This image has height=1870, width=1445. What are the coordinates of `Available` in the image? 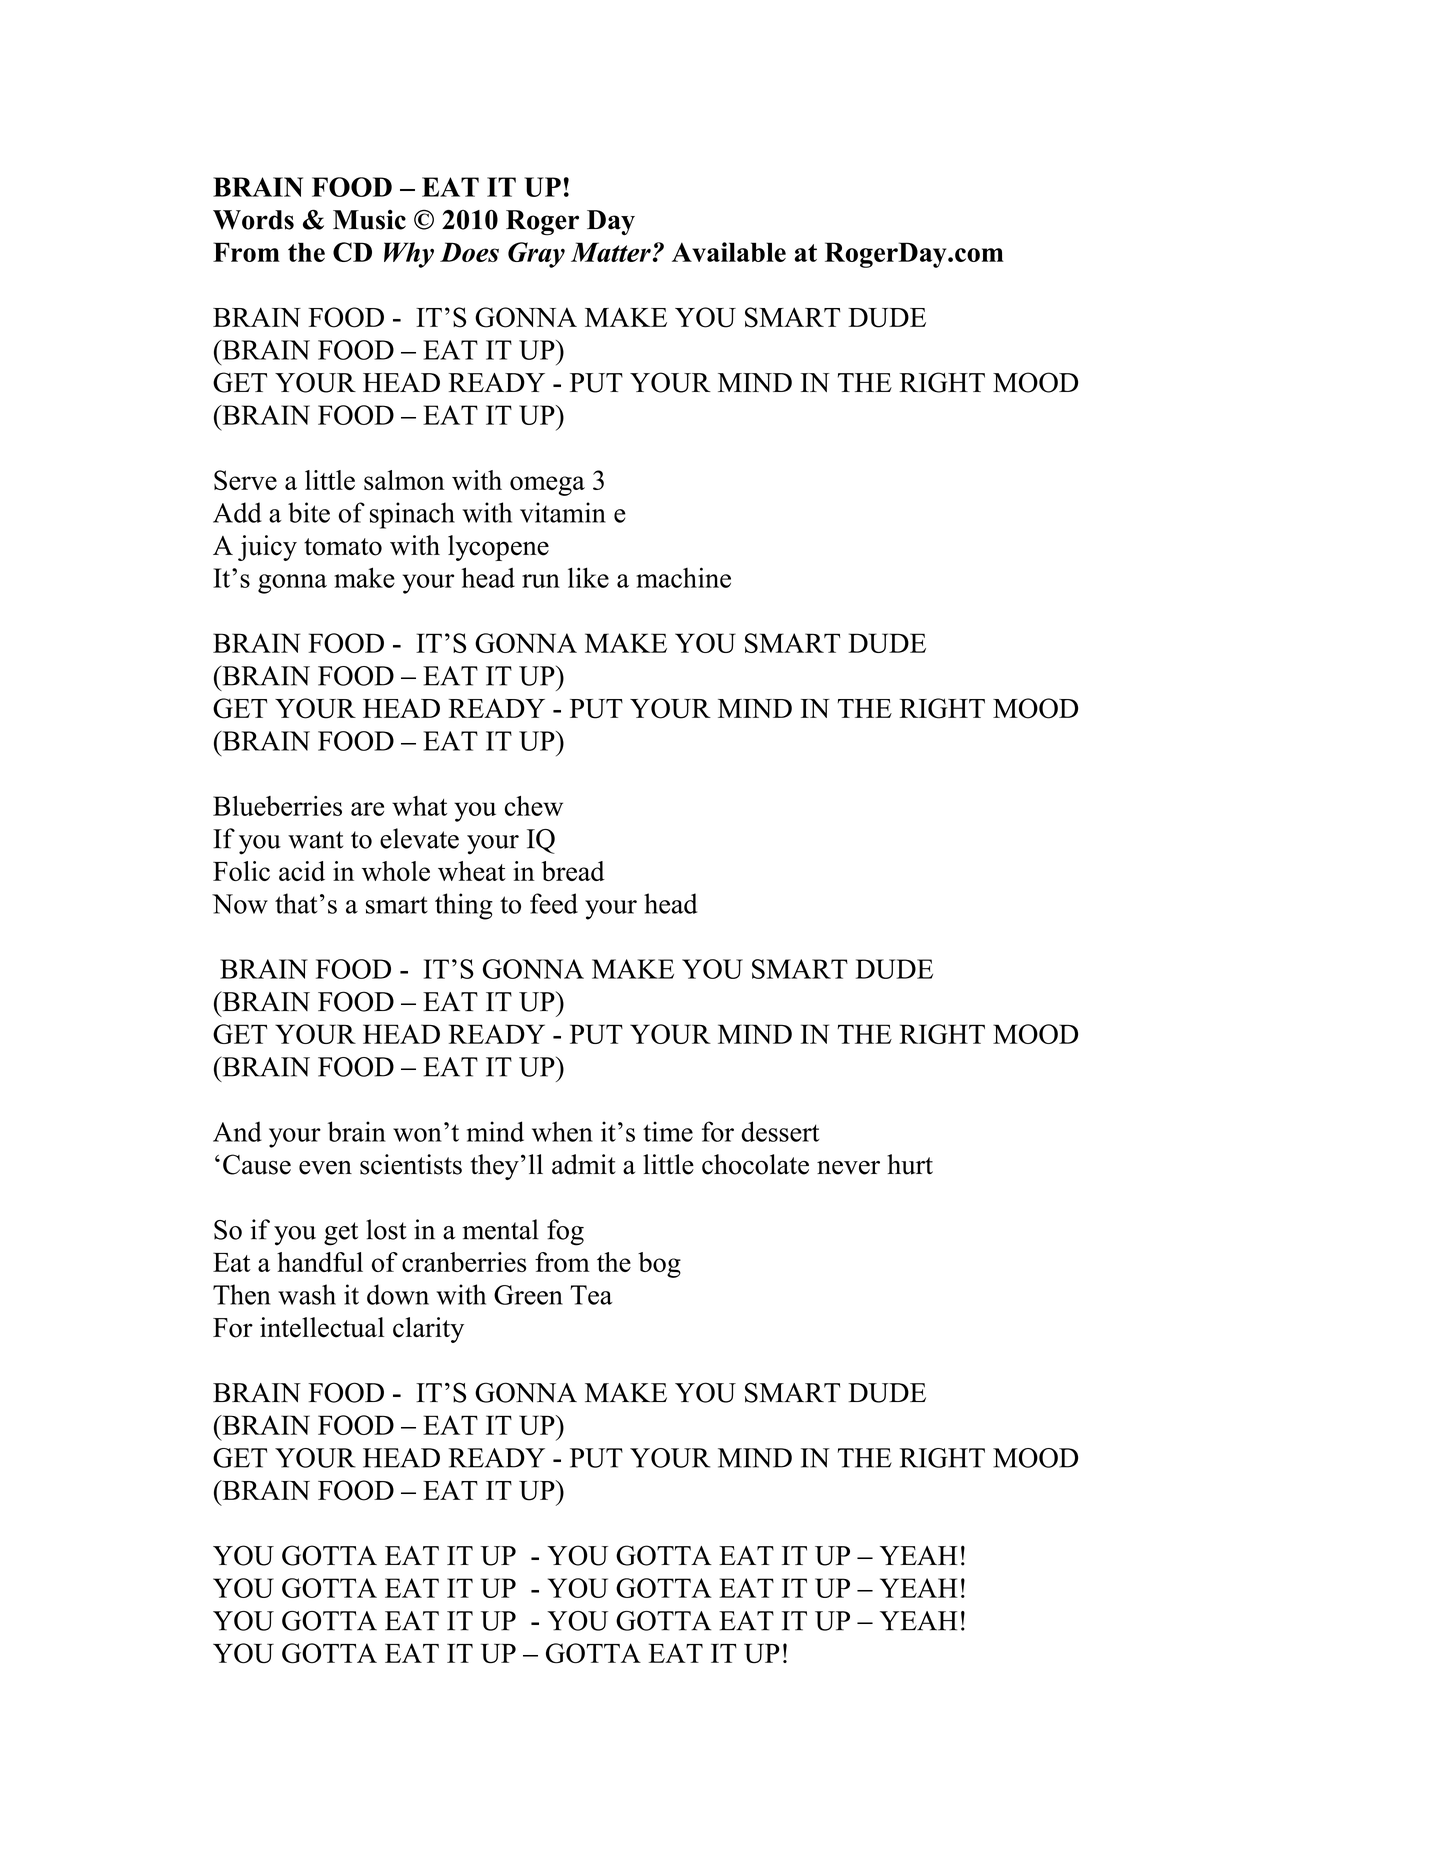 It's located at (729, 252).
